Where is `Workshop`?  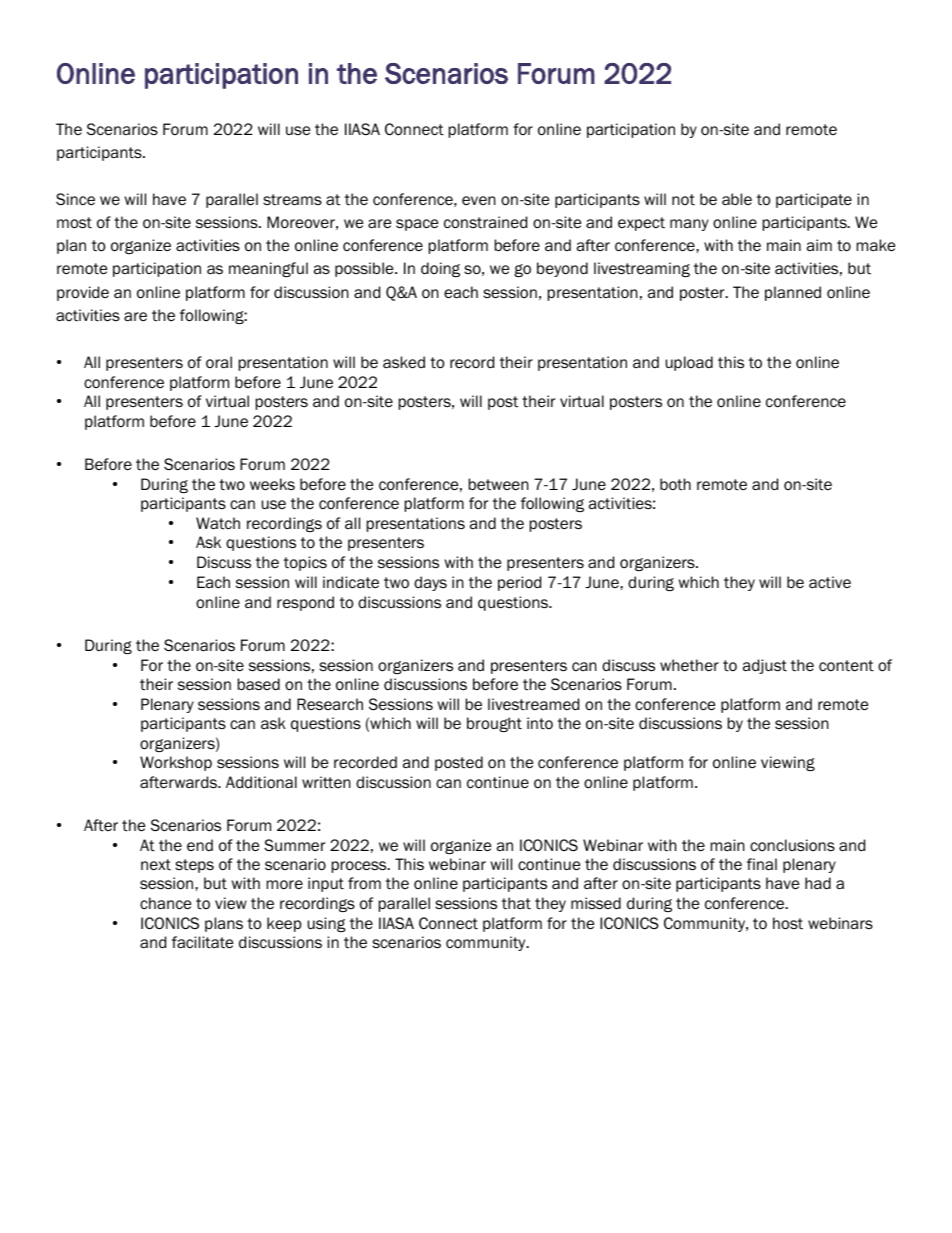
Workshop is located at coordinates (176, 763).
